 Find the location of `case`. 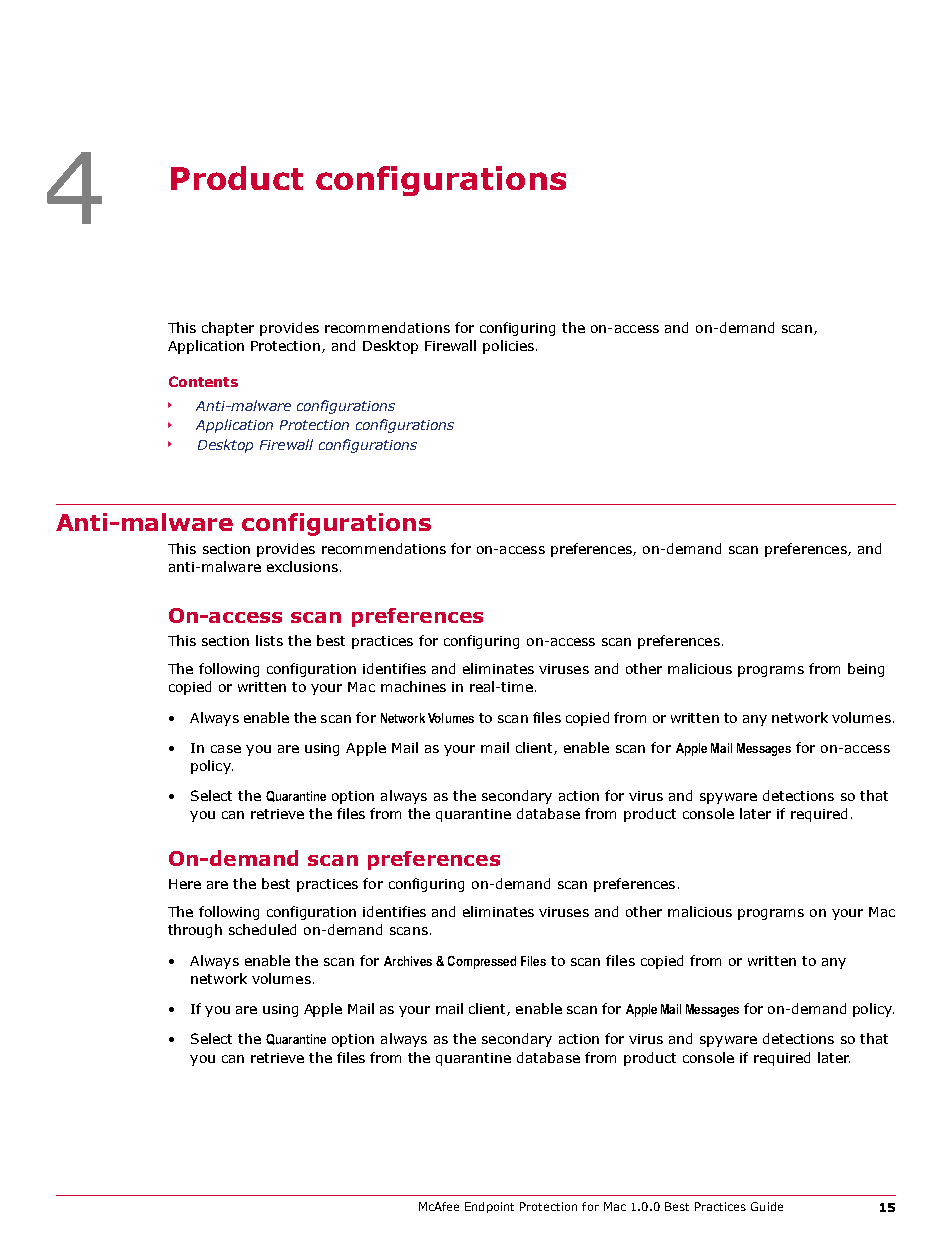

case is located at coordinates (226, 749).
